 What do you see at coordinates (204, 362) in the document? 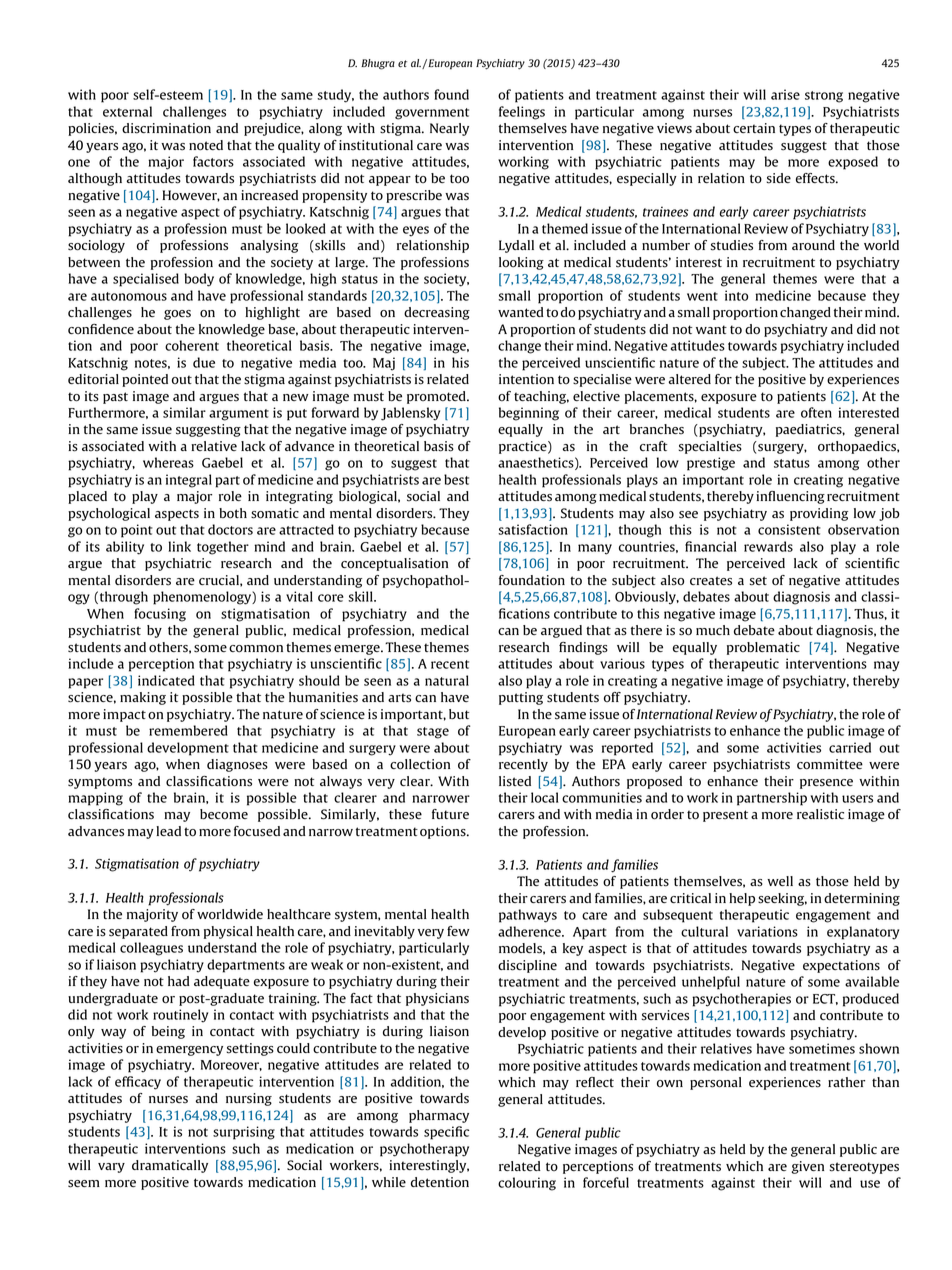
I see `due` at bounding box center [204, 362].
